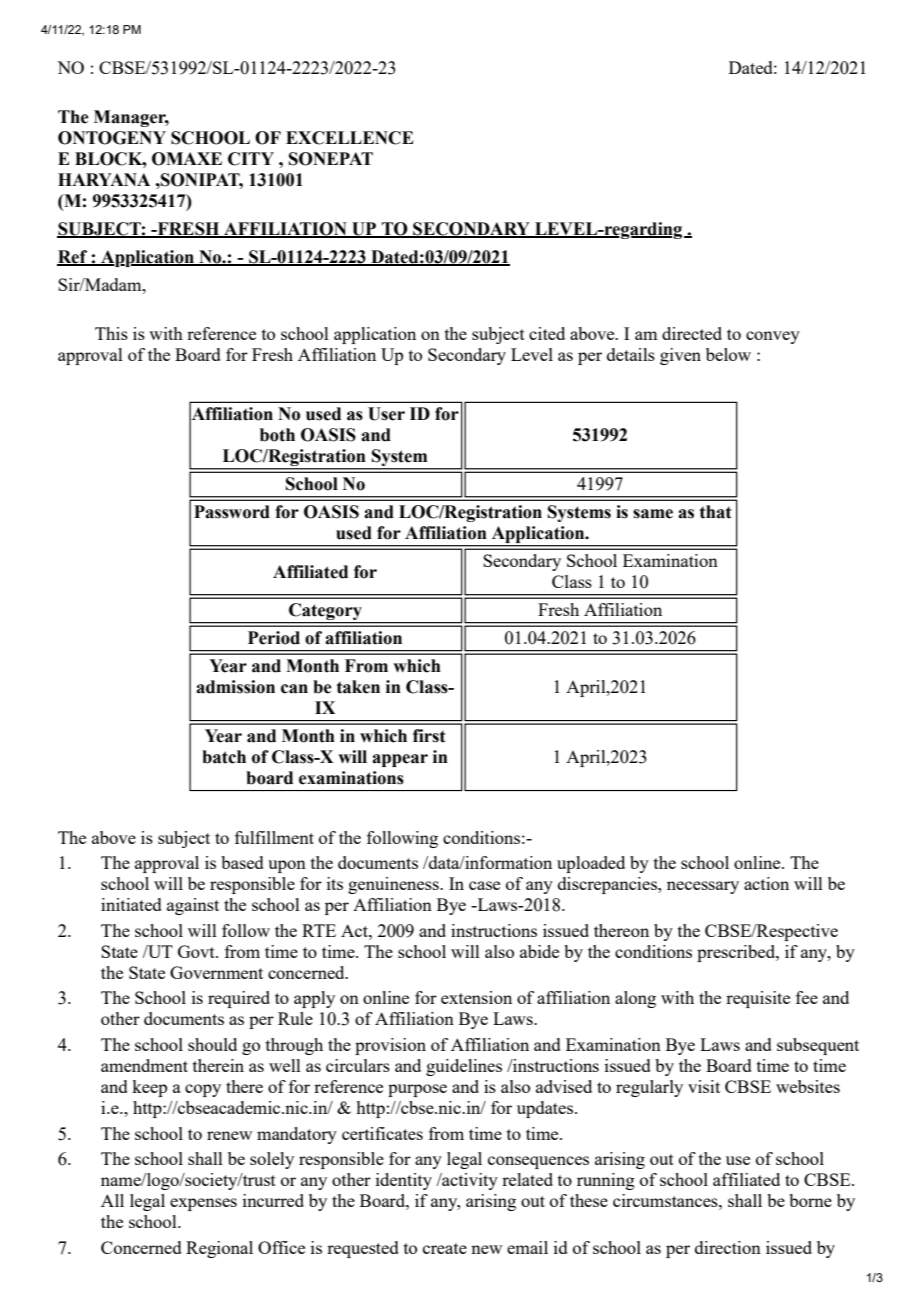  I want to click on expenses, so click(203, 1204).
